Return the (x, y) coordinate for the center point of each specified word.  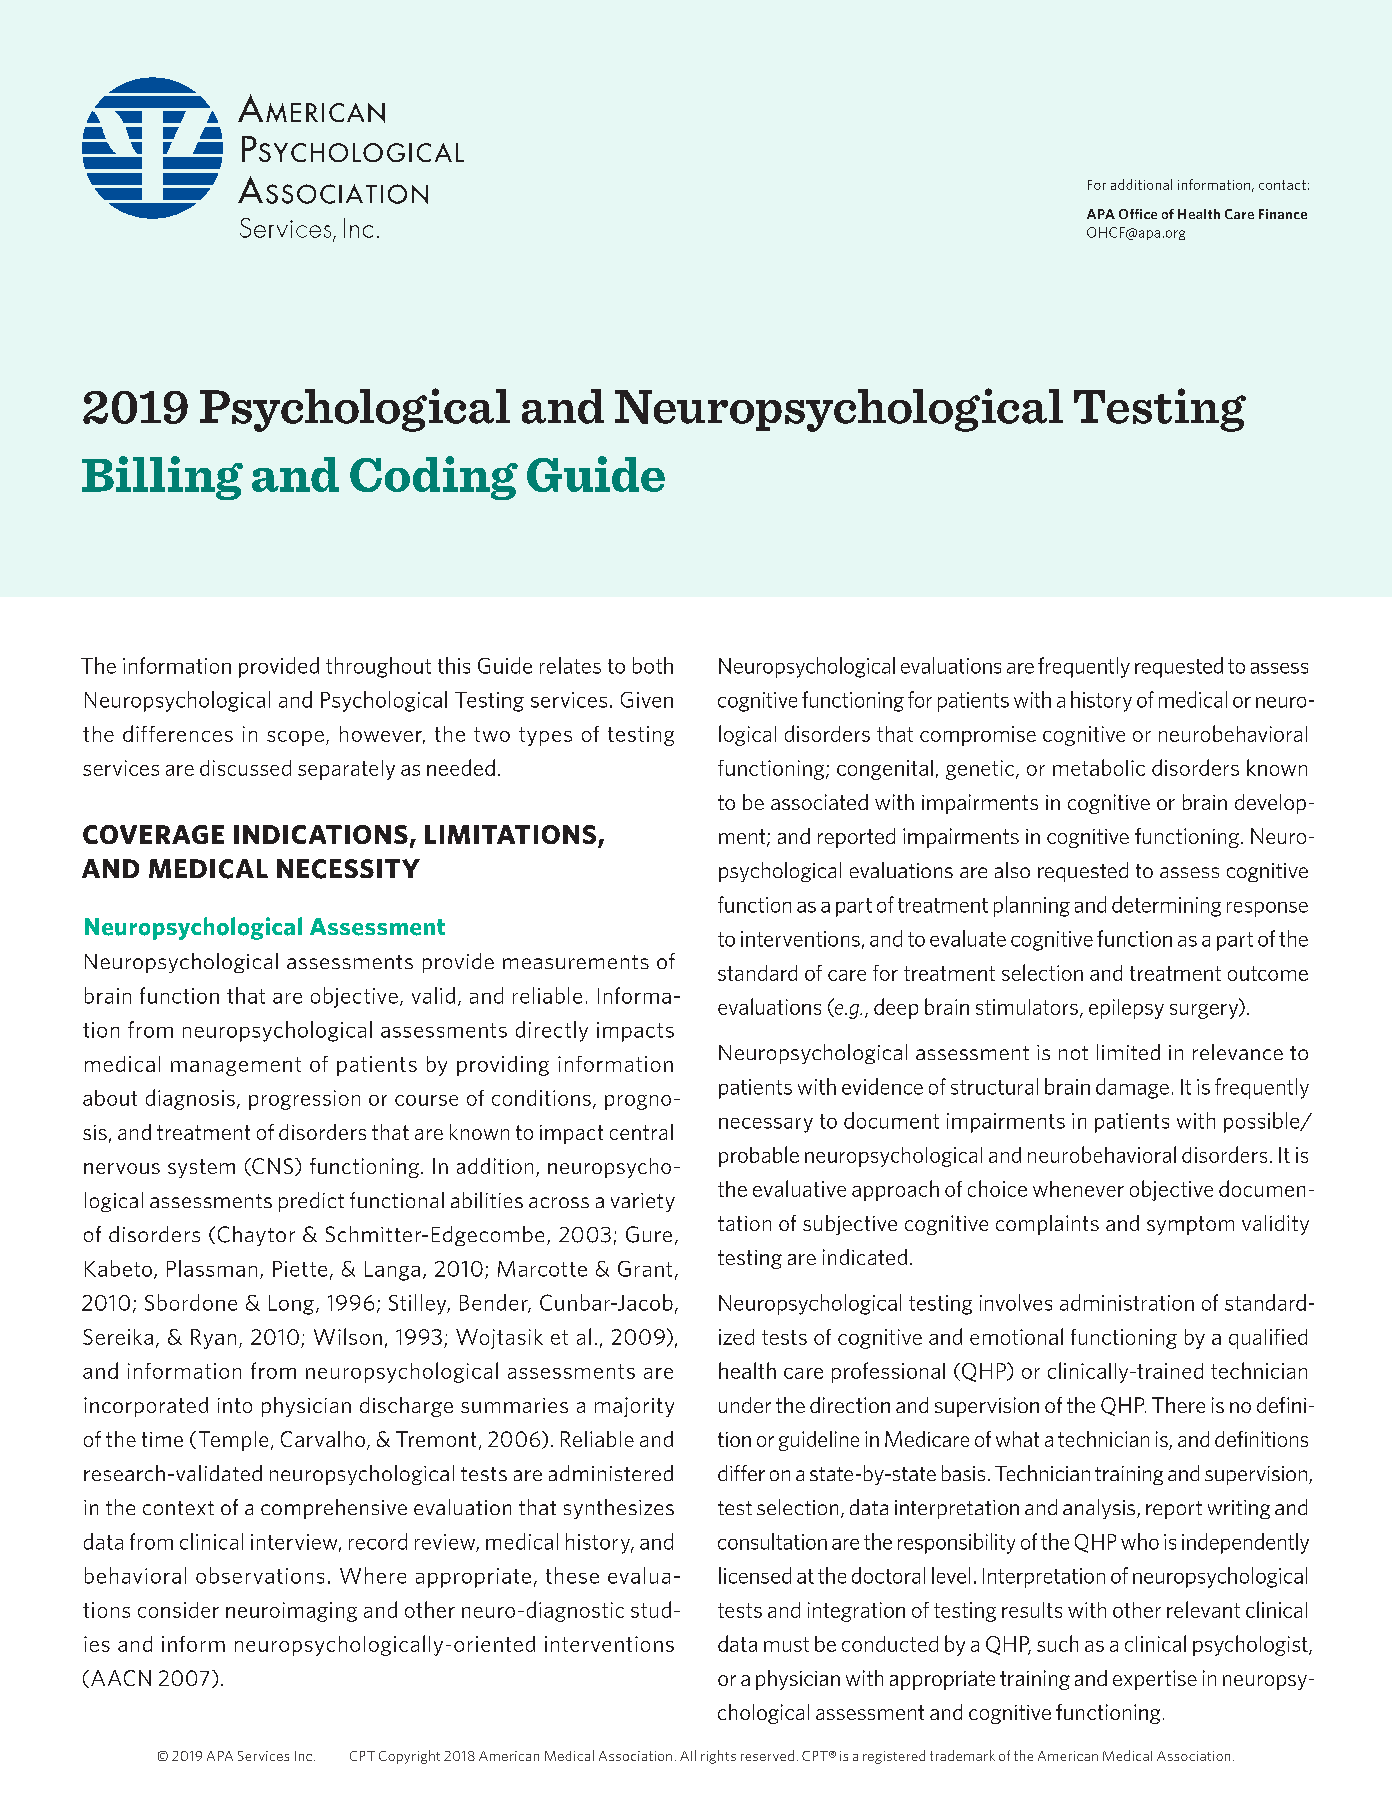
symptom (1190, 1225)
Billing (162, 478)
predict (311, 1202)
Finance (1283, 214)
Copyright (409, 1757)
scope (295, 738)
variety (643, 1202)
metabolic (1099, 767)
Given (647, 700)
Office (1138, 214)
